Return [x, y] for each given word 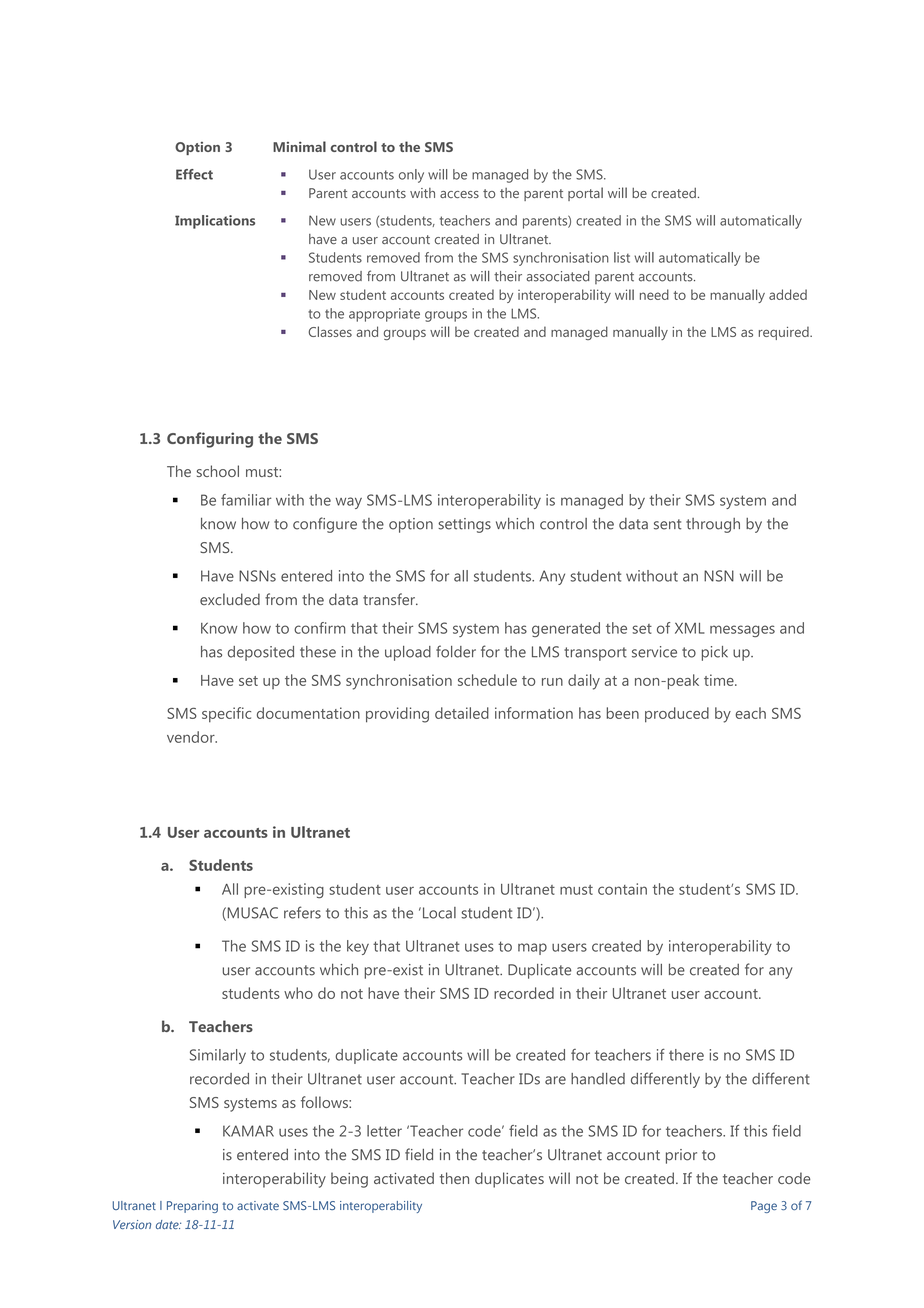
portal [585, 194]
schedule [487, 680]
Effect [194, 174]
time [720, 680]
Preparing [192, 1207]
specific [226, 715]
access [459, 194]
